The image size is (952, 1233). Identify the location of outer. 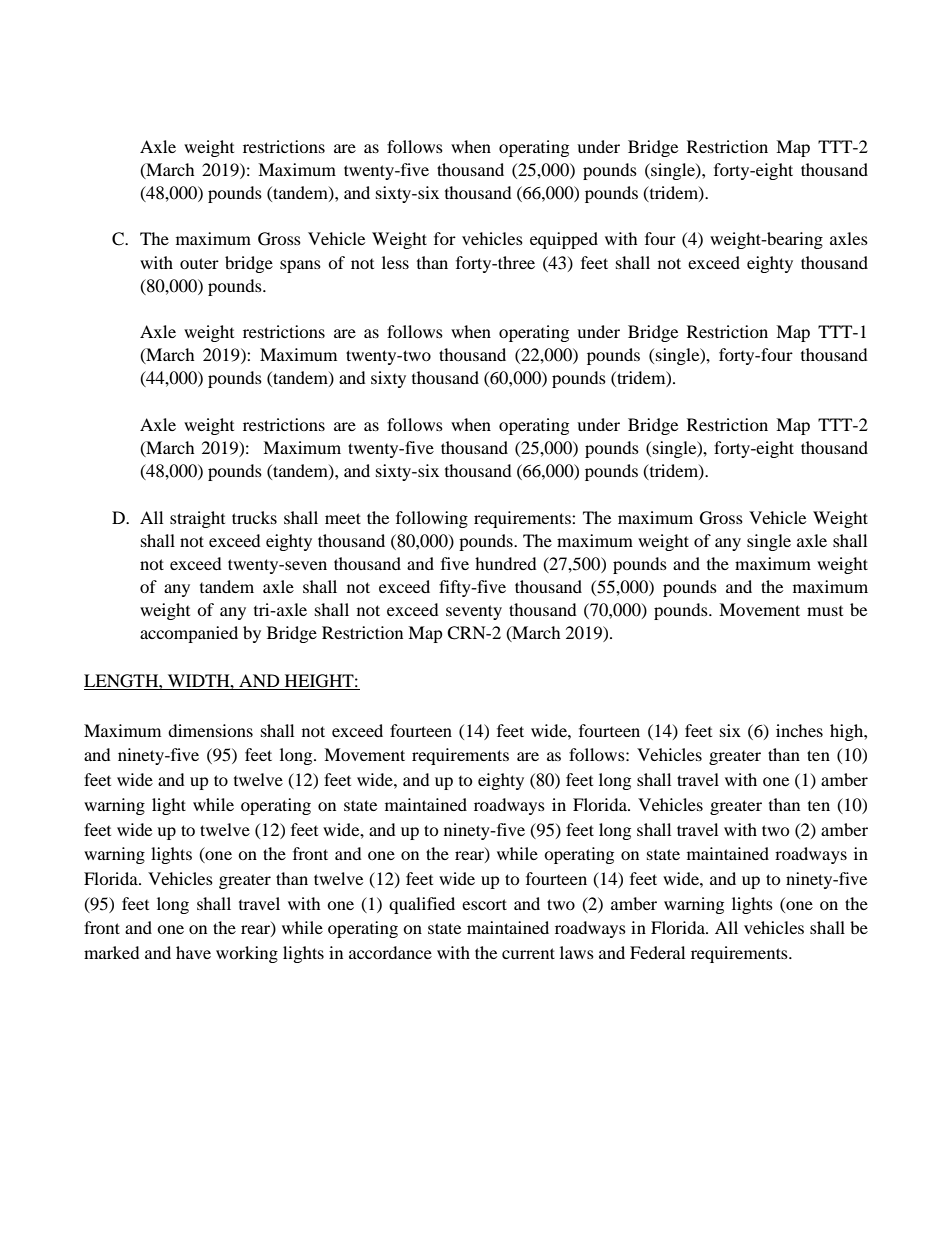
(199, 263).
